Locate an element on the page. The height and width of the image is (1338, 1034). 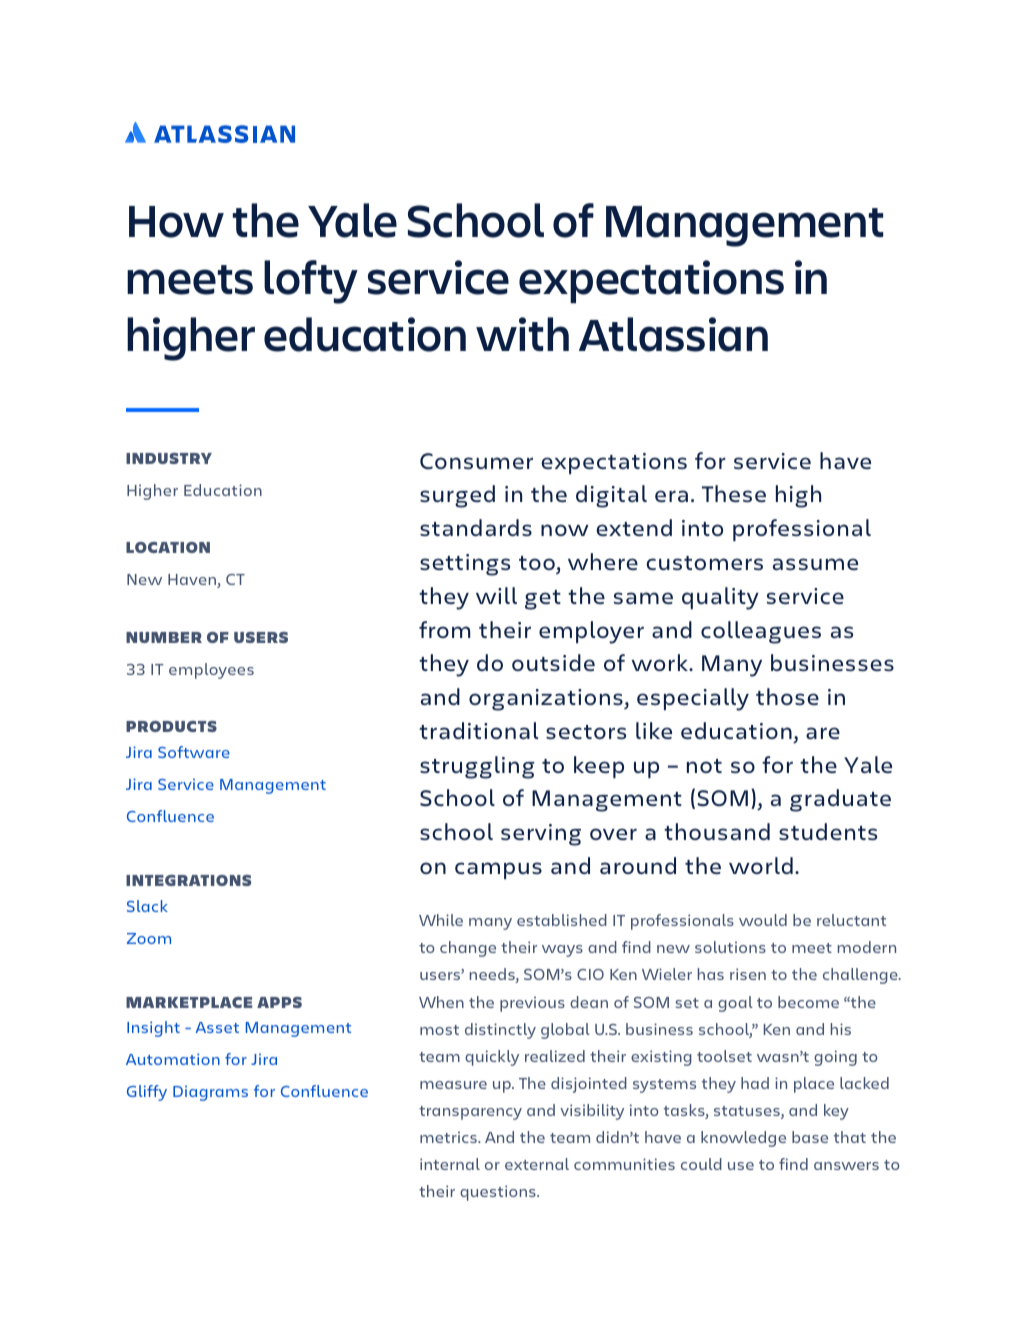
with is located at coordinates (522, 334).
